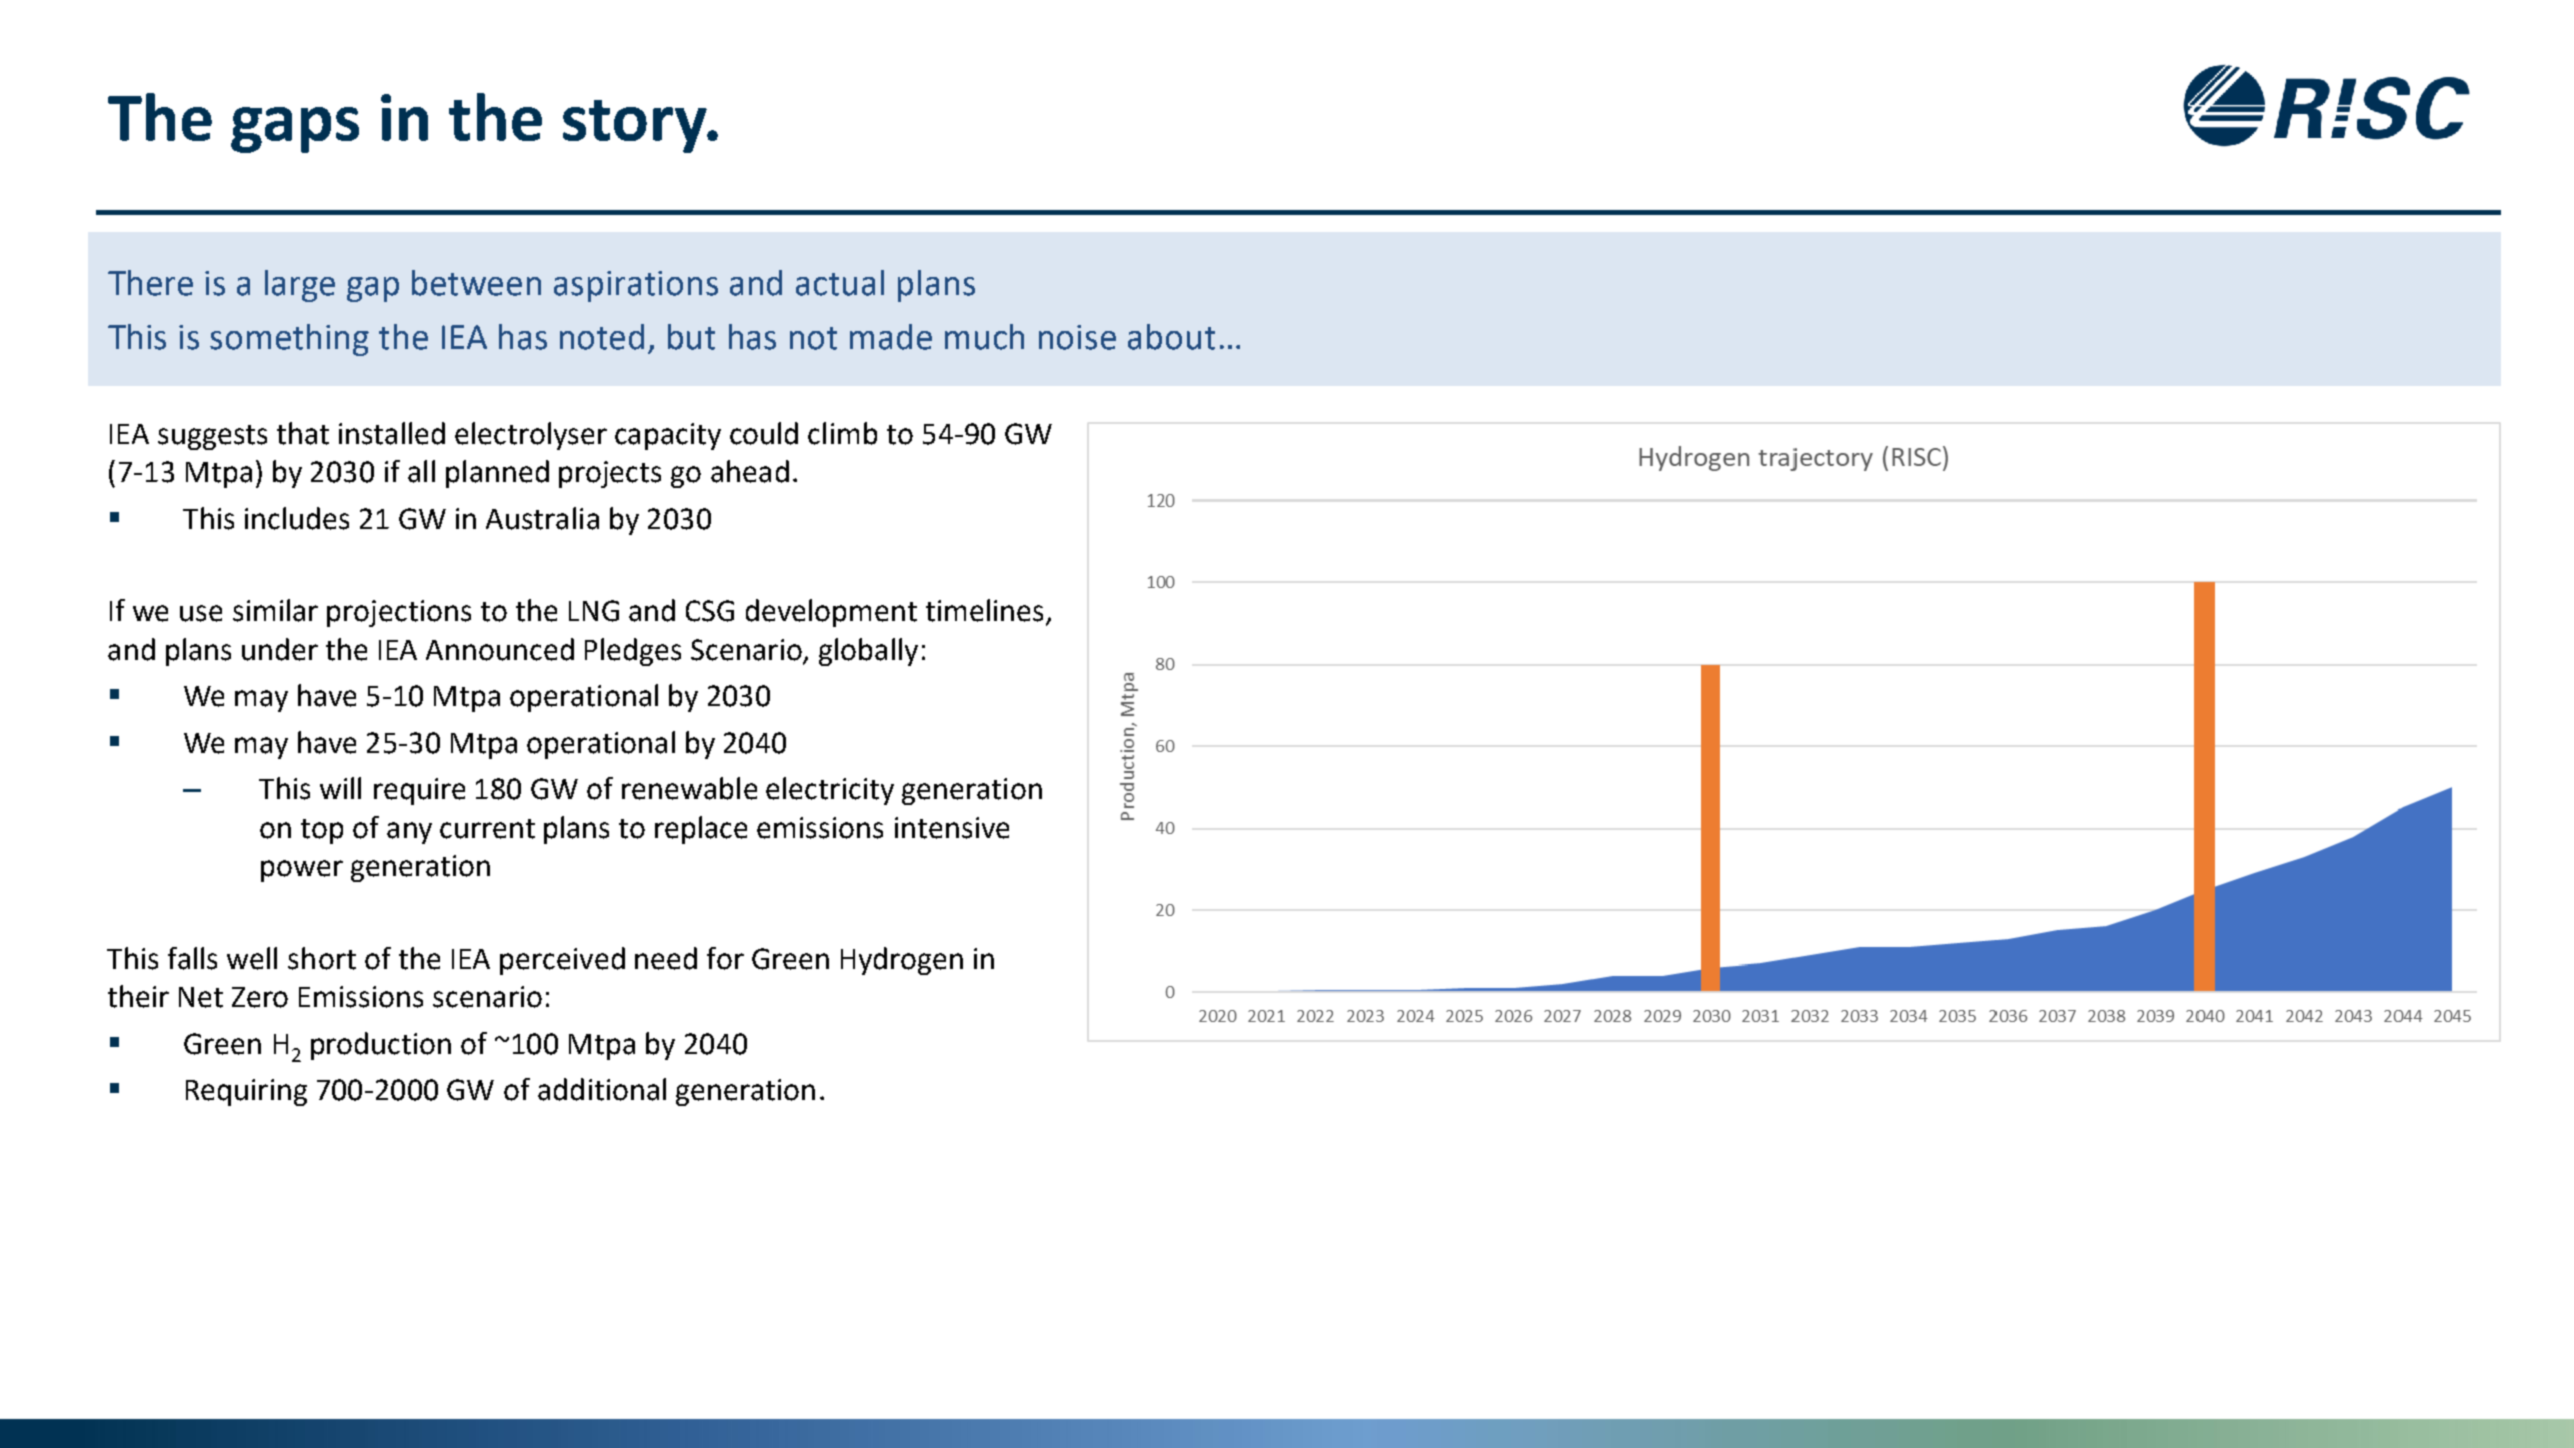  I want to click on gaps, so click(295, 130).
